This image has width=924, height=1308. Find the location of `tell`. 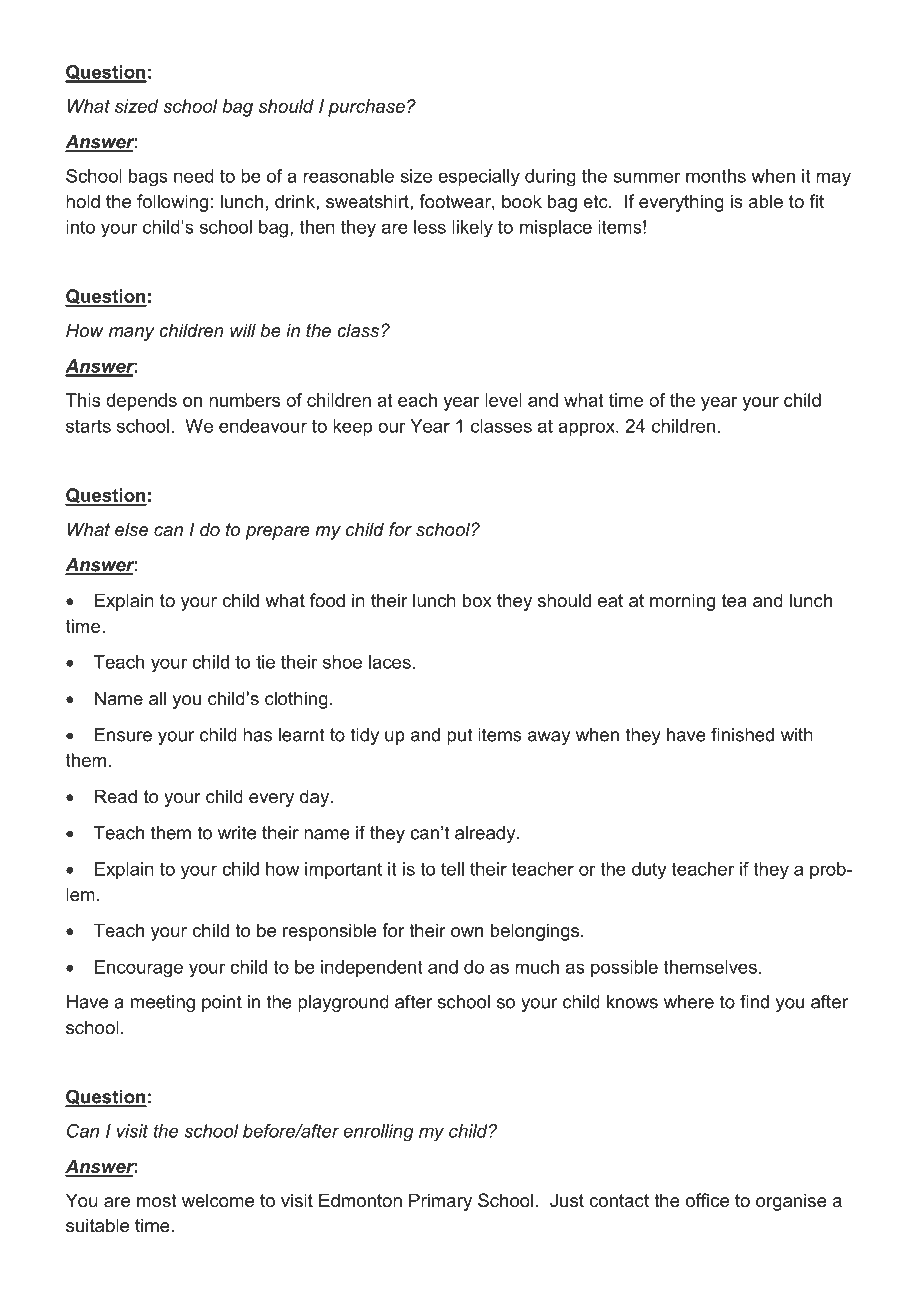

tell is located at coordinates (452, 869).
